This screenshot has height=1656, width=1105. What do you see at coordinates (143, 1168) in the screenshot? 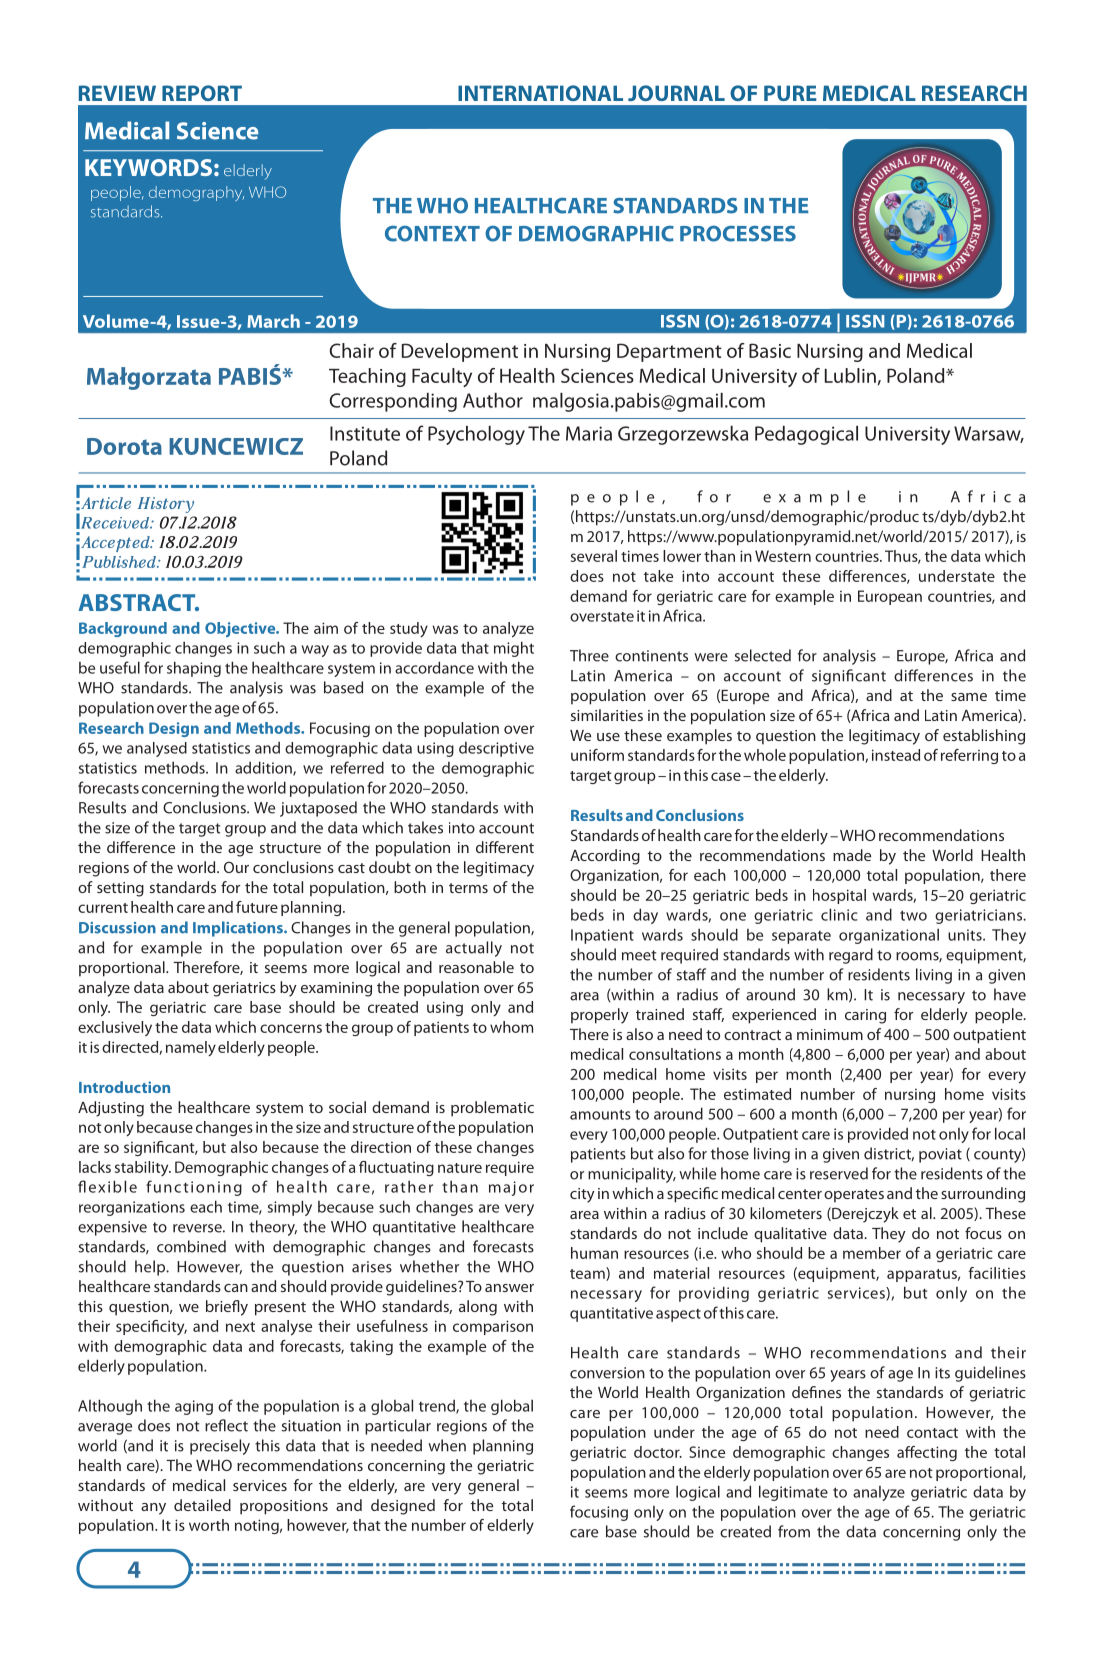
I see `stability` at bounding box center [143, 1168].
